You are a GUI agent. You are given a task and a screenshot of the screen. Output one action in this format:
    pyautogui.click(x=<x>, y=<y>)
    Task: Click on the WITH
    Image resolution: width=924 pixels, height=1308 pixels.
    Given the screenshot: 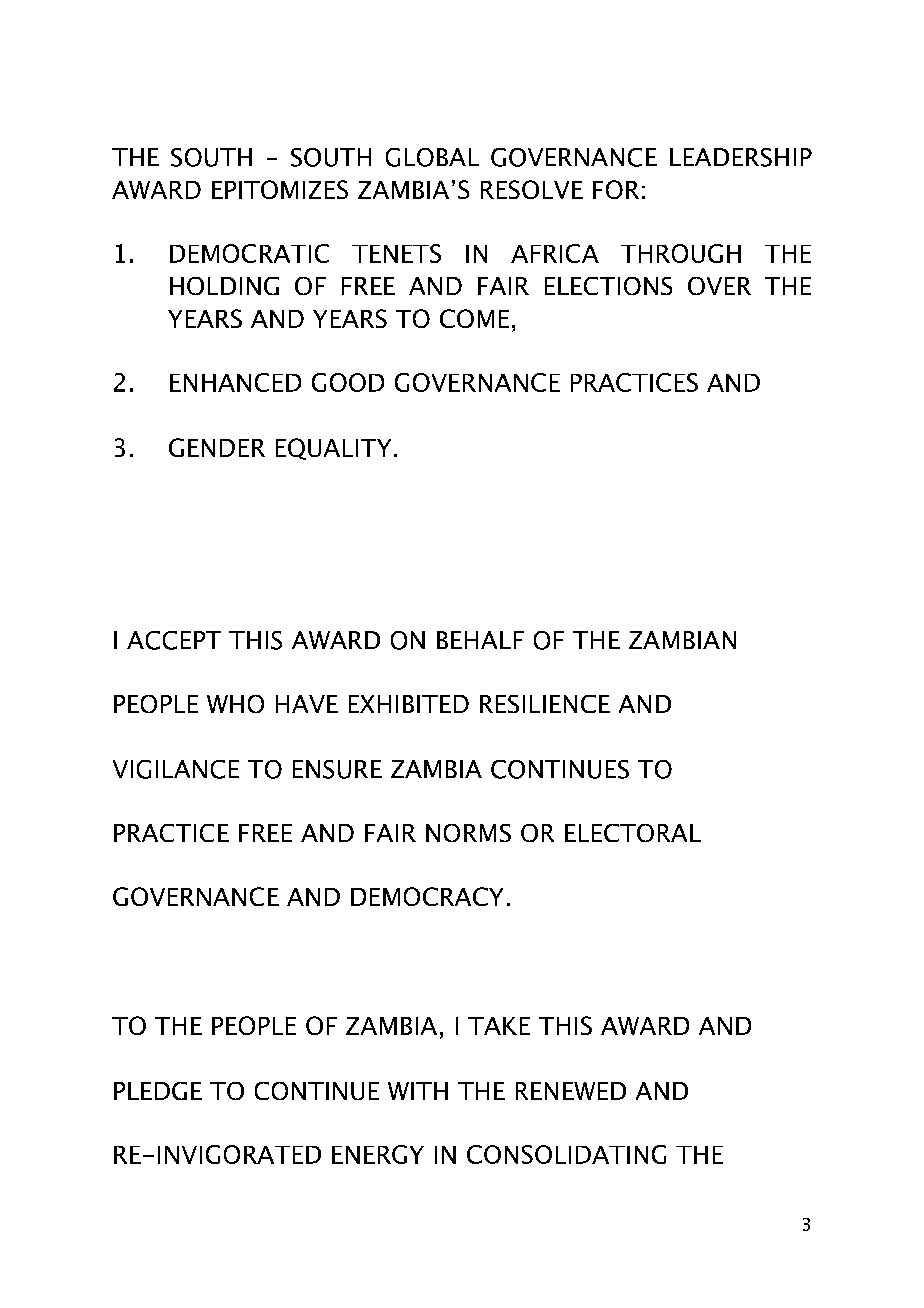 What is the action you would take?
    pyautogui.click(x=418, y=1091)
